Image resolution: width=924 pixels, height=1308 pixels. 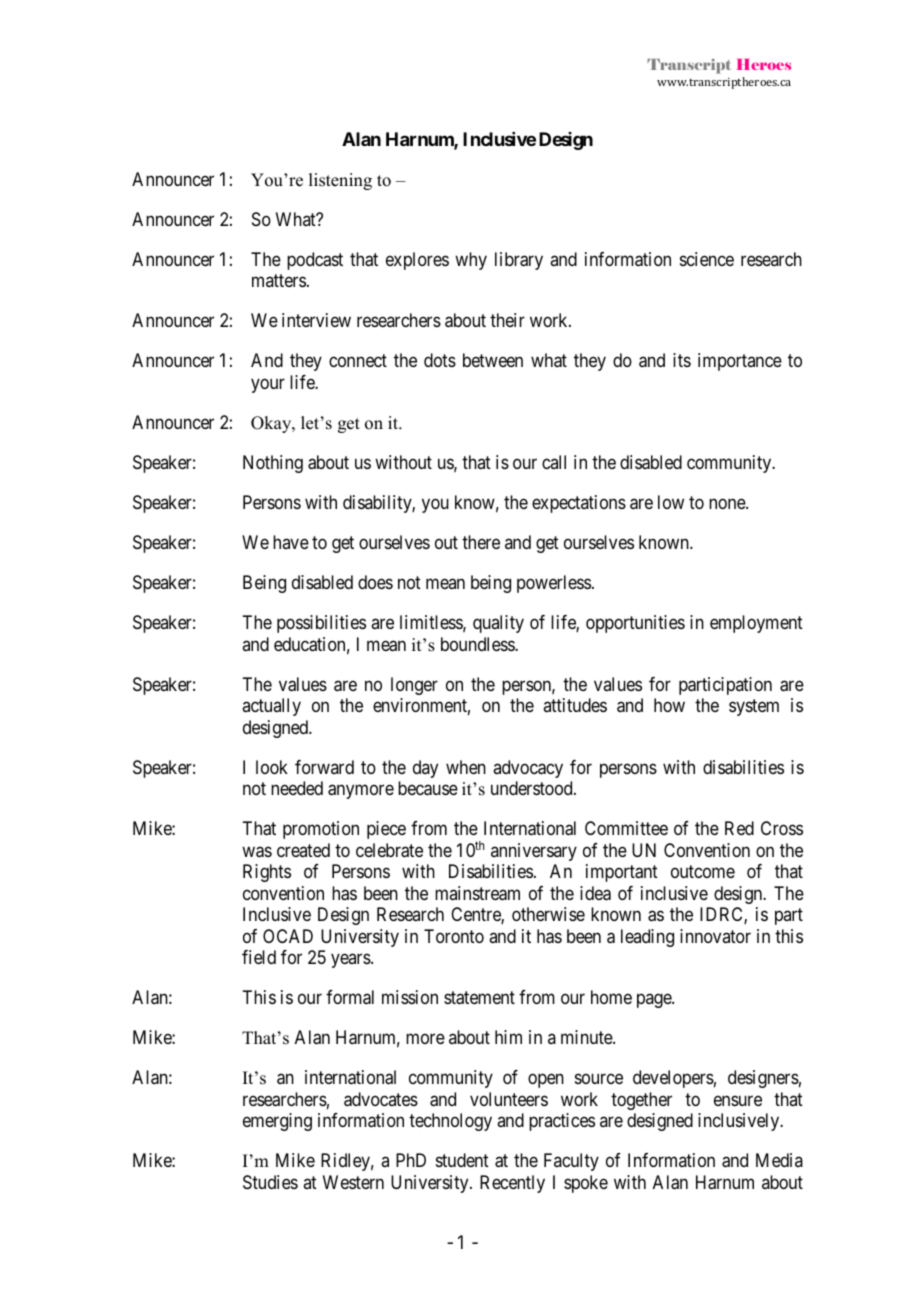 I want to click on Western, so click(x=353, y=1182).
